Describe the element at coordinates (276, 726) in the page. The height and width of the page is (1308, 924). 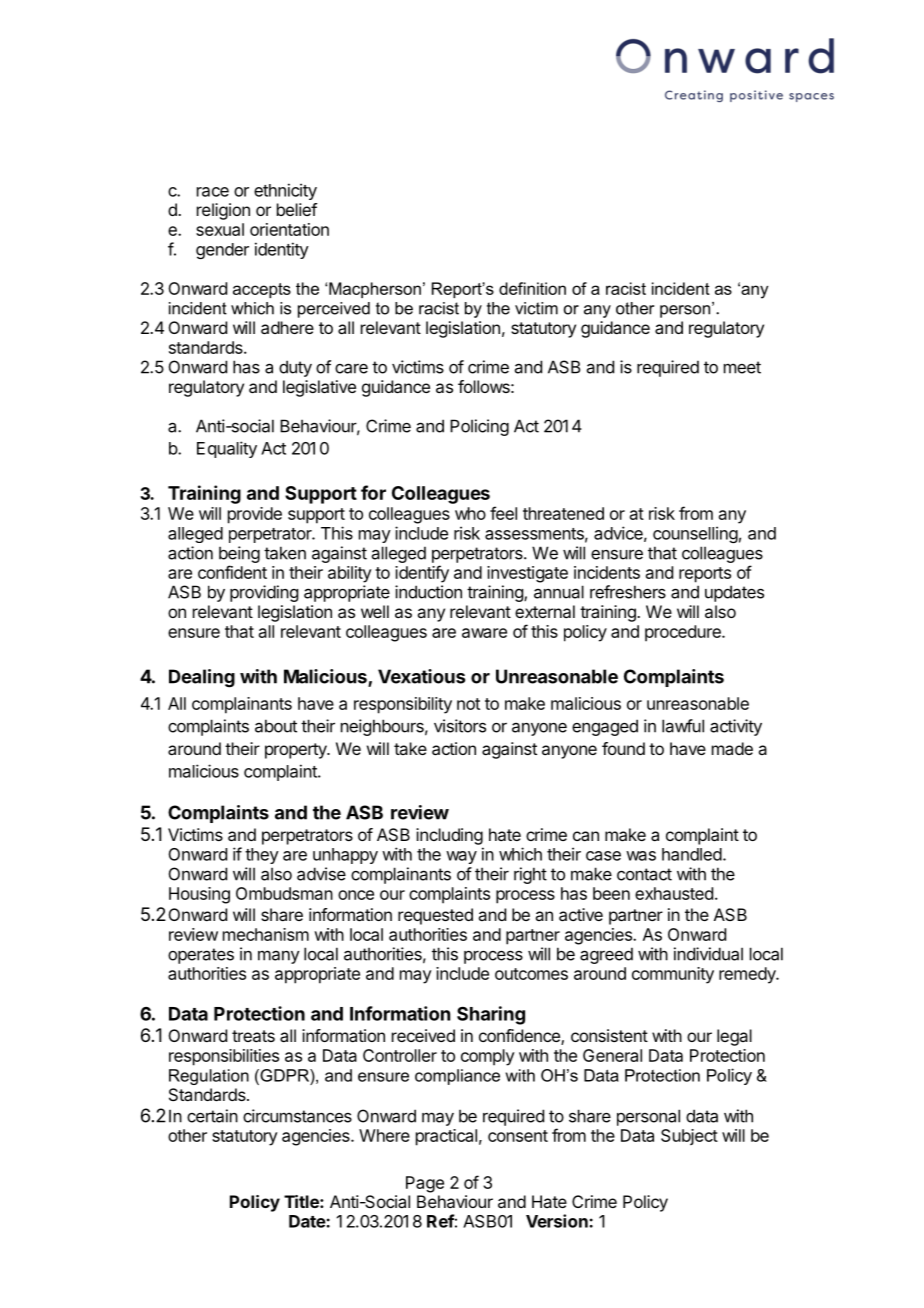
I see `about` at that location.
